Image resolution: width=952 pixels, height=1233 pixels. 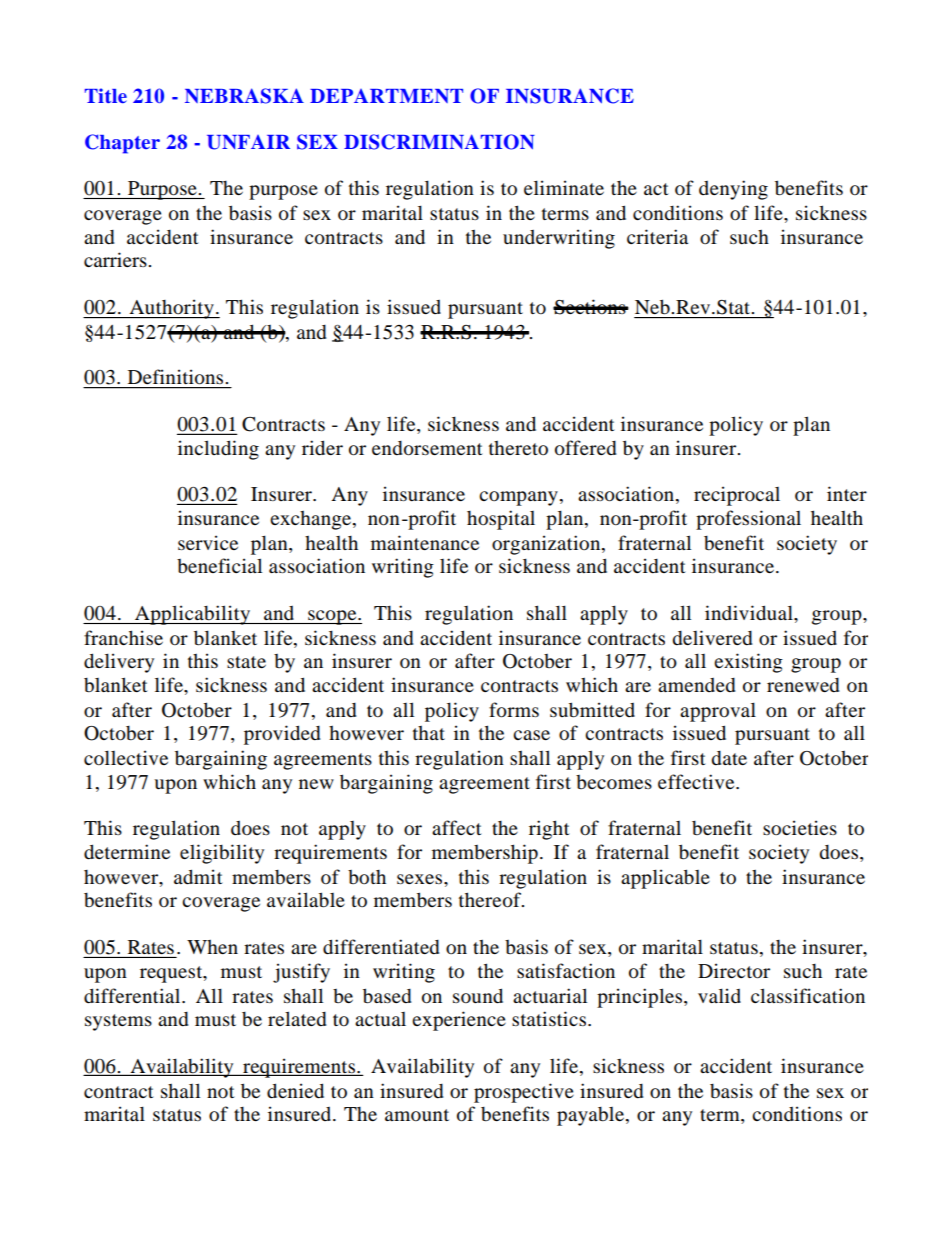 I want to click on Applicability, so click(x=192, y=615).
